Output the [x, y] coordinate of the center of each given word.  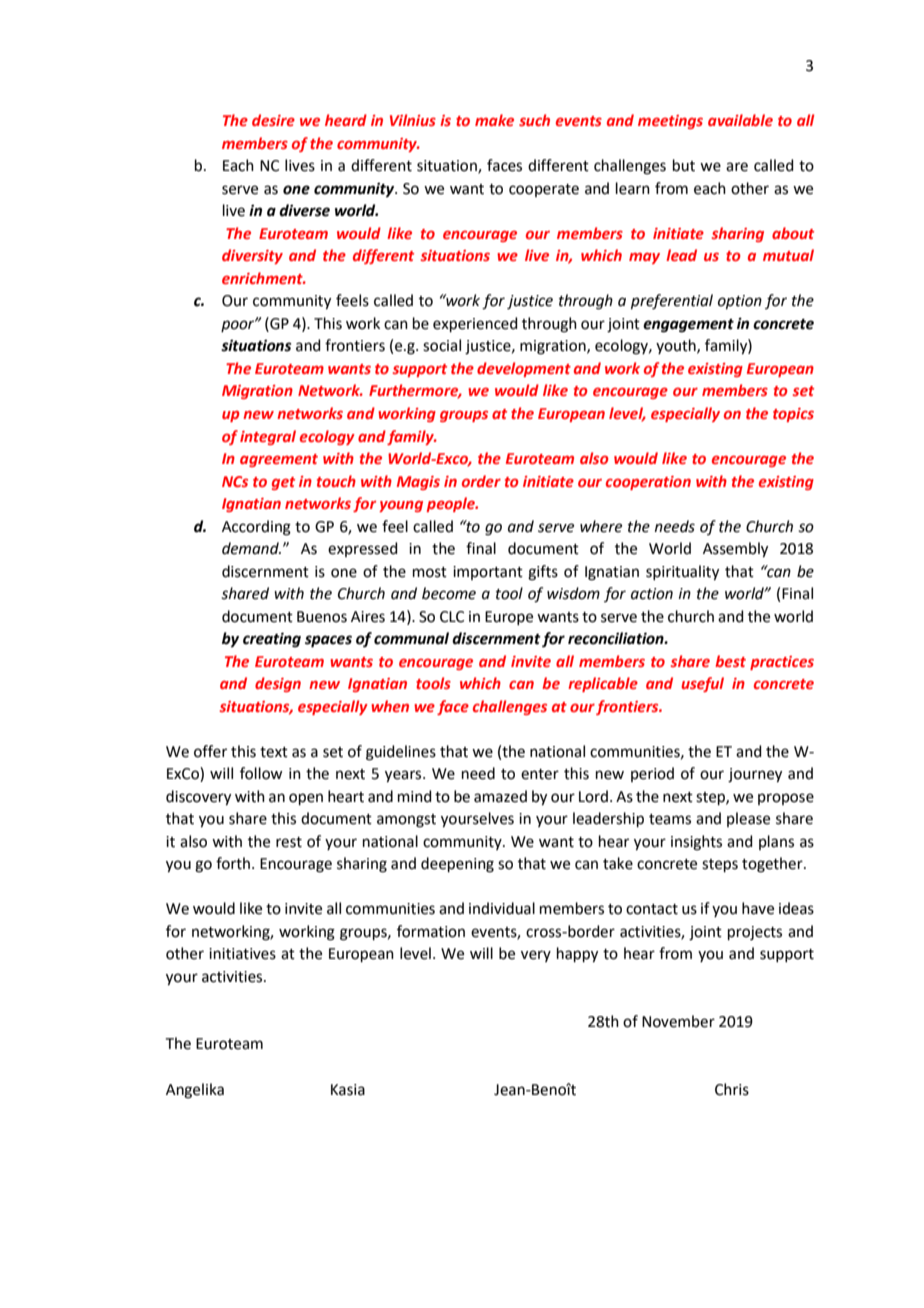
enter [540, 774]
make [494, 120]
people [452, 504]
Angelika [195, 1091]
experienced [475, 324]
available [740, 120]
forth [234, 863]
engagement [688, 326]
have [758, 908]
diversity [252, 256]
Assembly [735, 550]
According [256, 528]
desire [273, 120]
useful [702, 684]
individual [502, 908]
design [278, 684]
